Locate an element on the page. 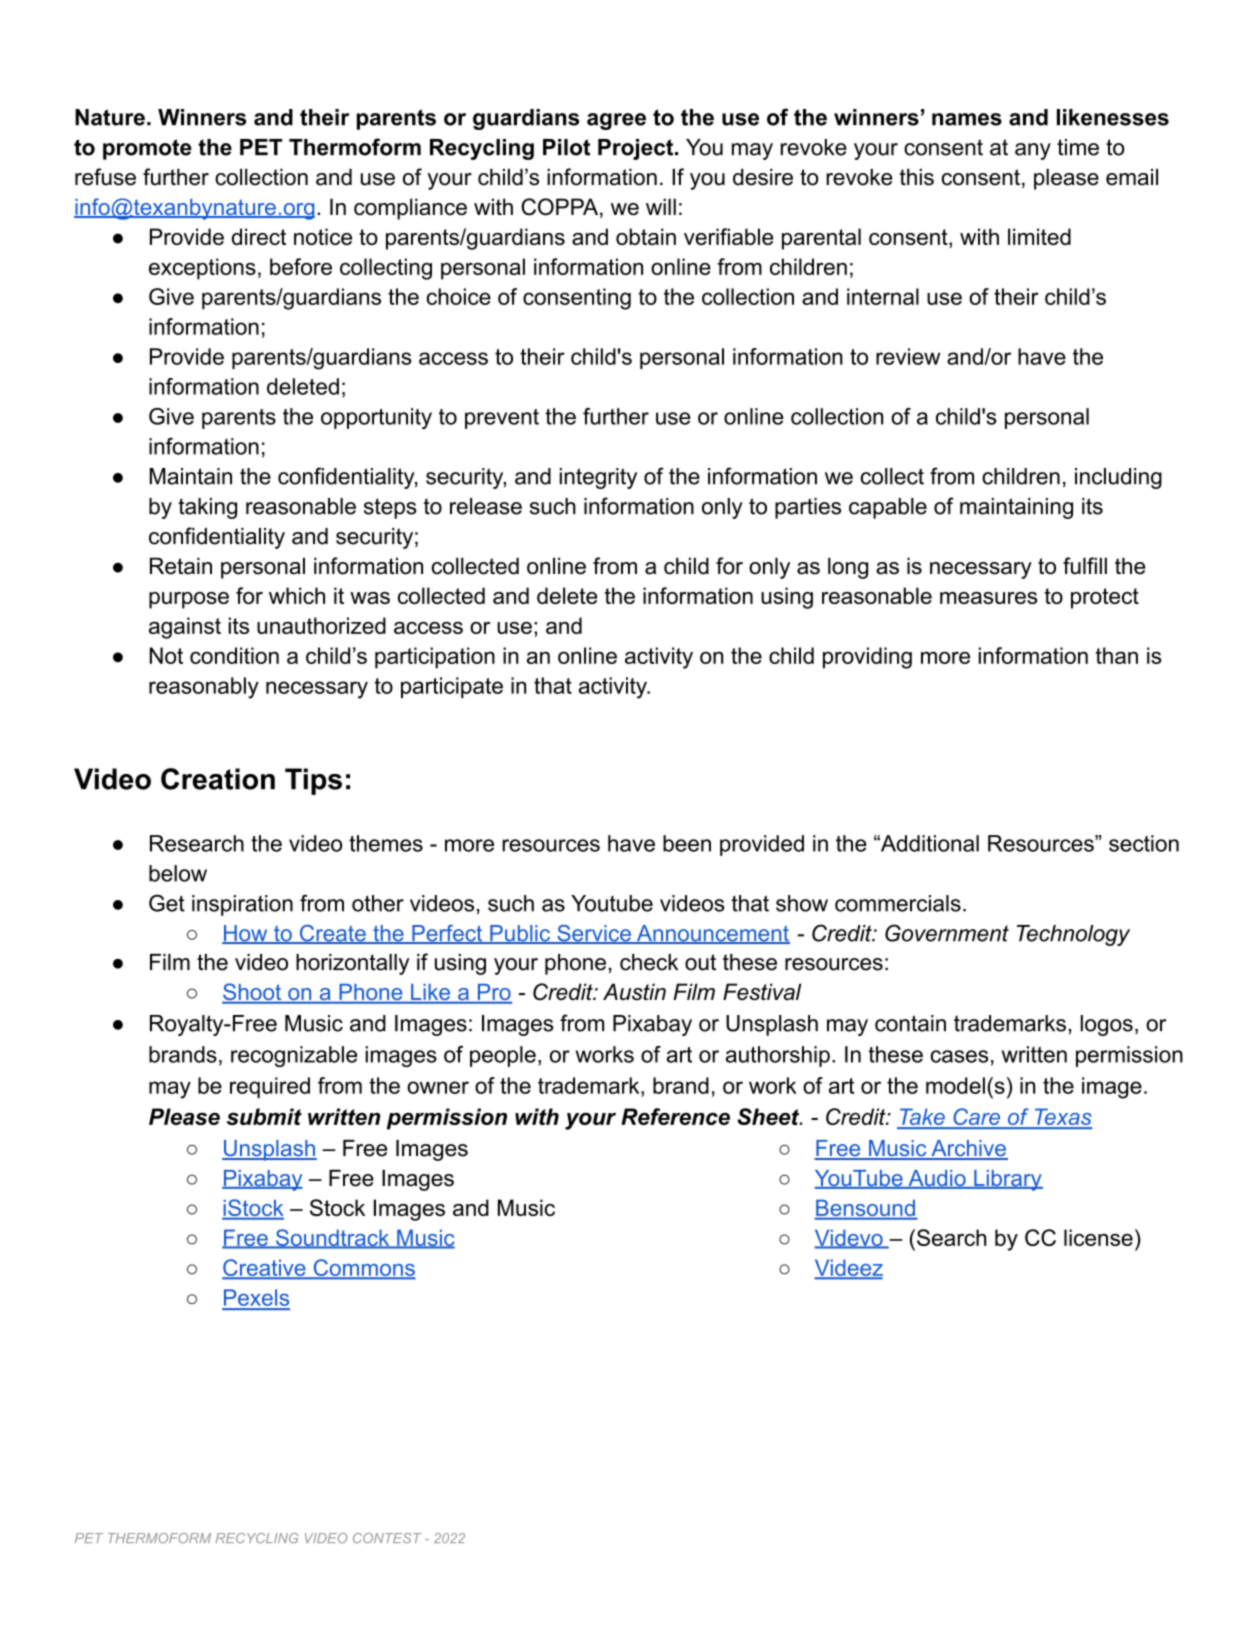 The height and width of the page is (1629, 1259). recognizable is located at coordinates (294, 1056).
